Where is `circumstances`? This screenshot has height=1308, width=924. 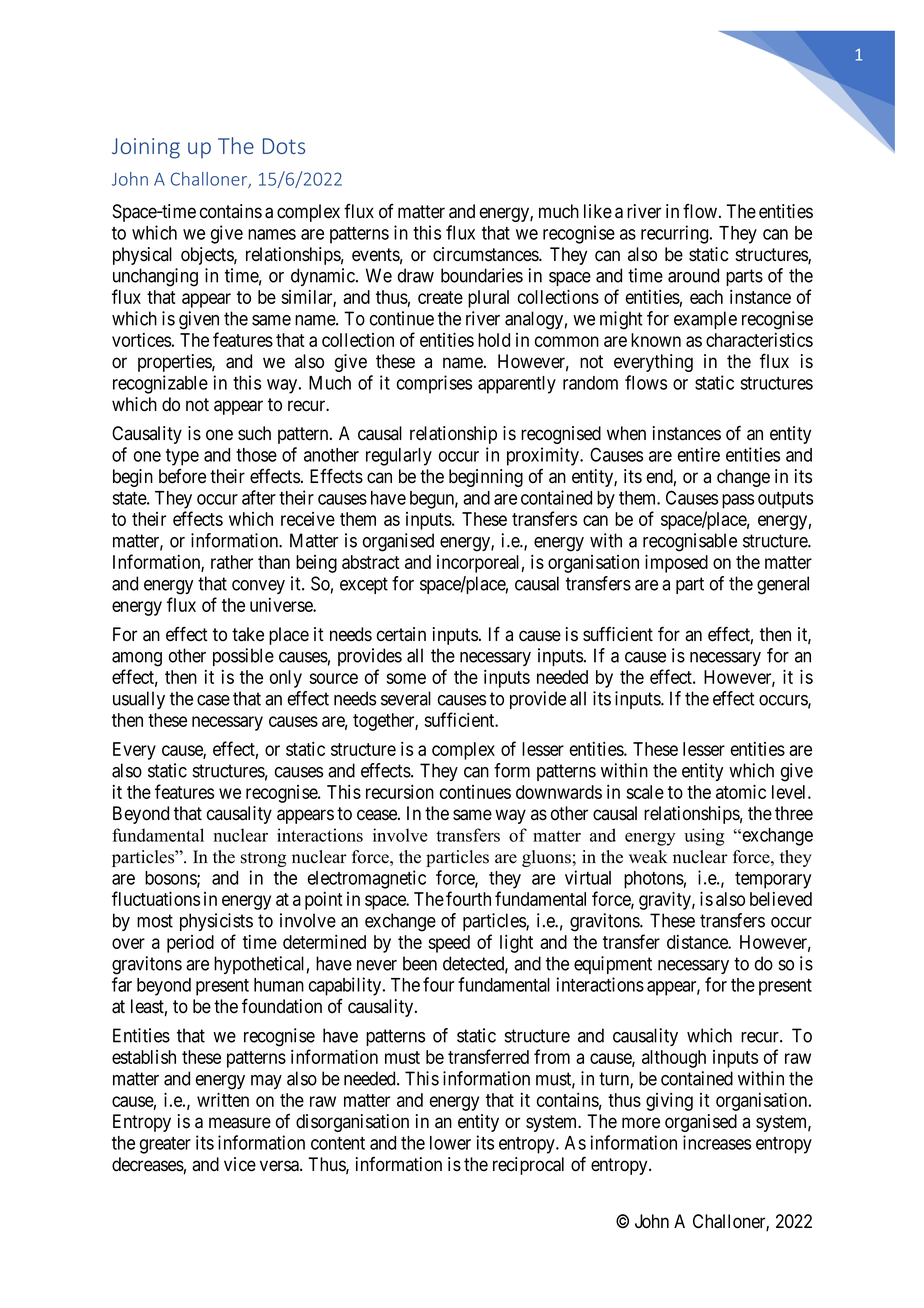
circumstances is located at coordinates (486, 254).
